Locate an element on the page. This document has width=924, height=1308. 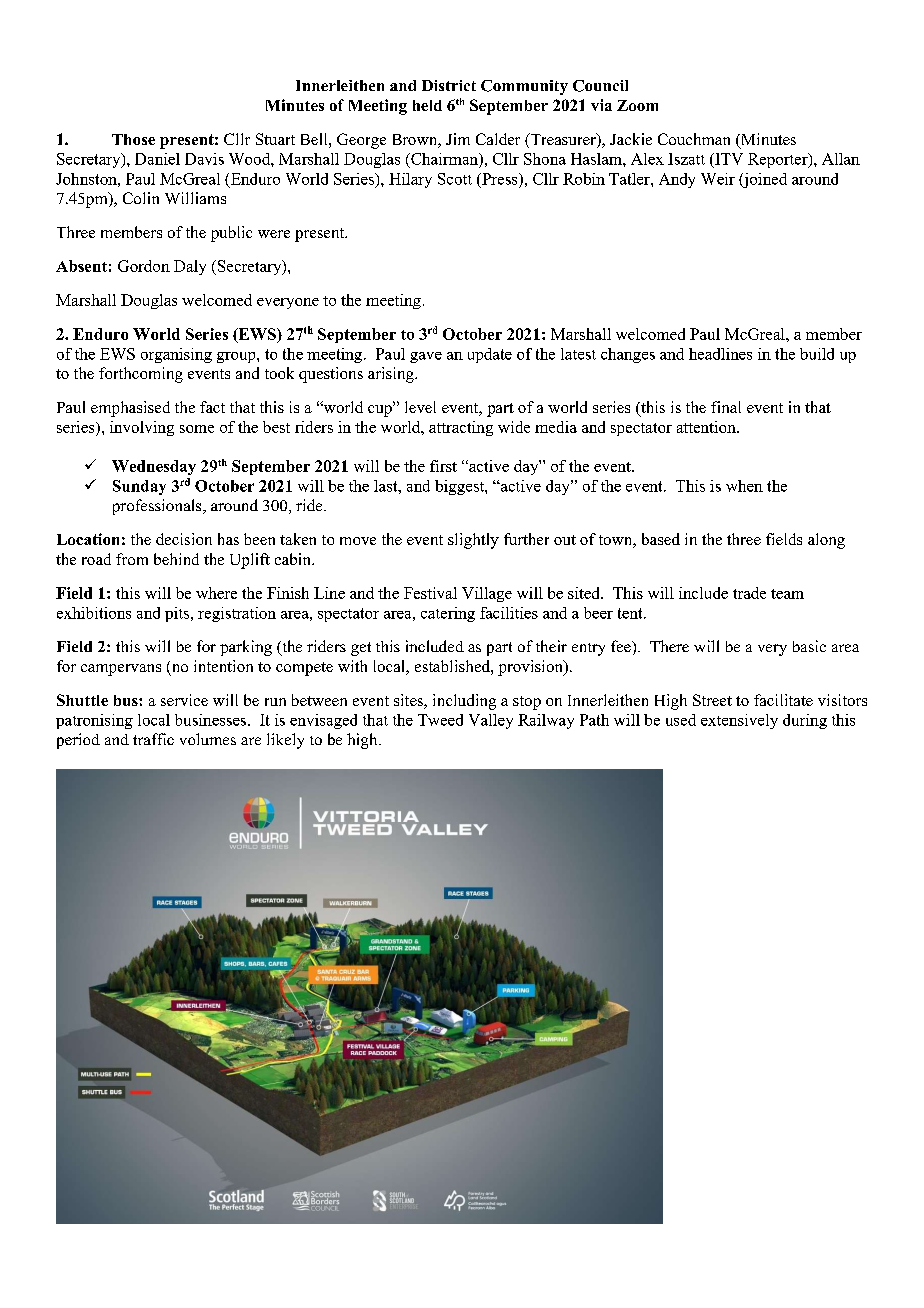
businesses is located at coordinates (210, 720).
